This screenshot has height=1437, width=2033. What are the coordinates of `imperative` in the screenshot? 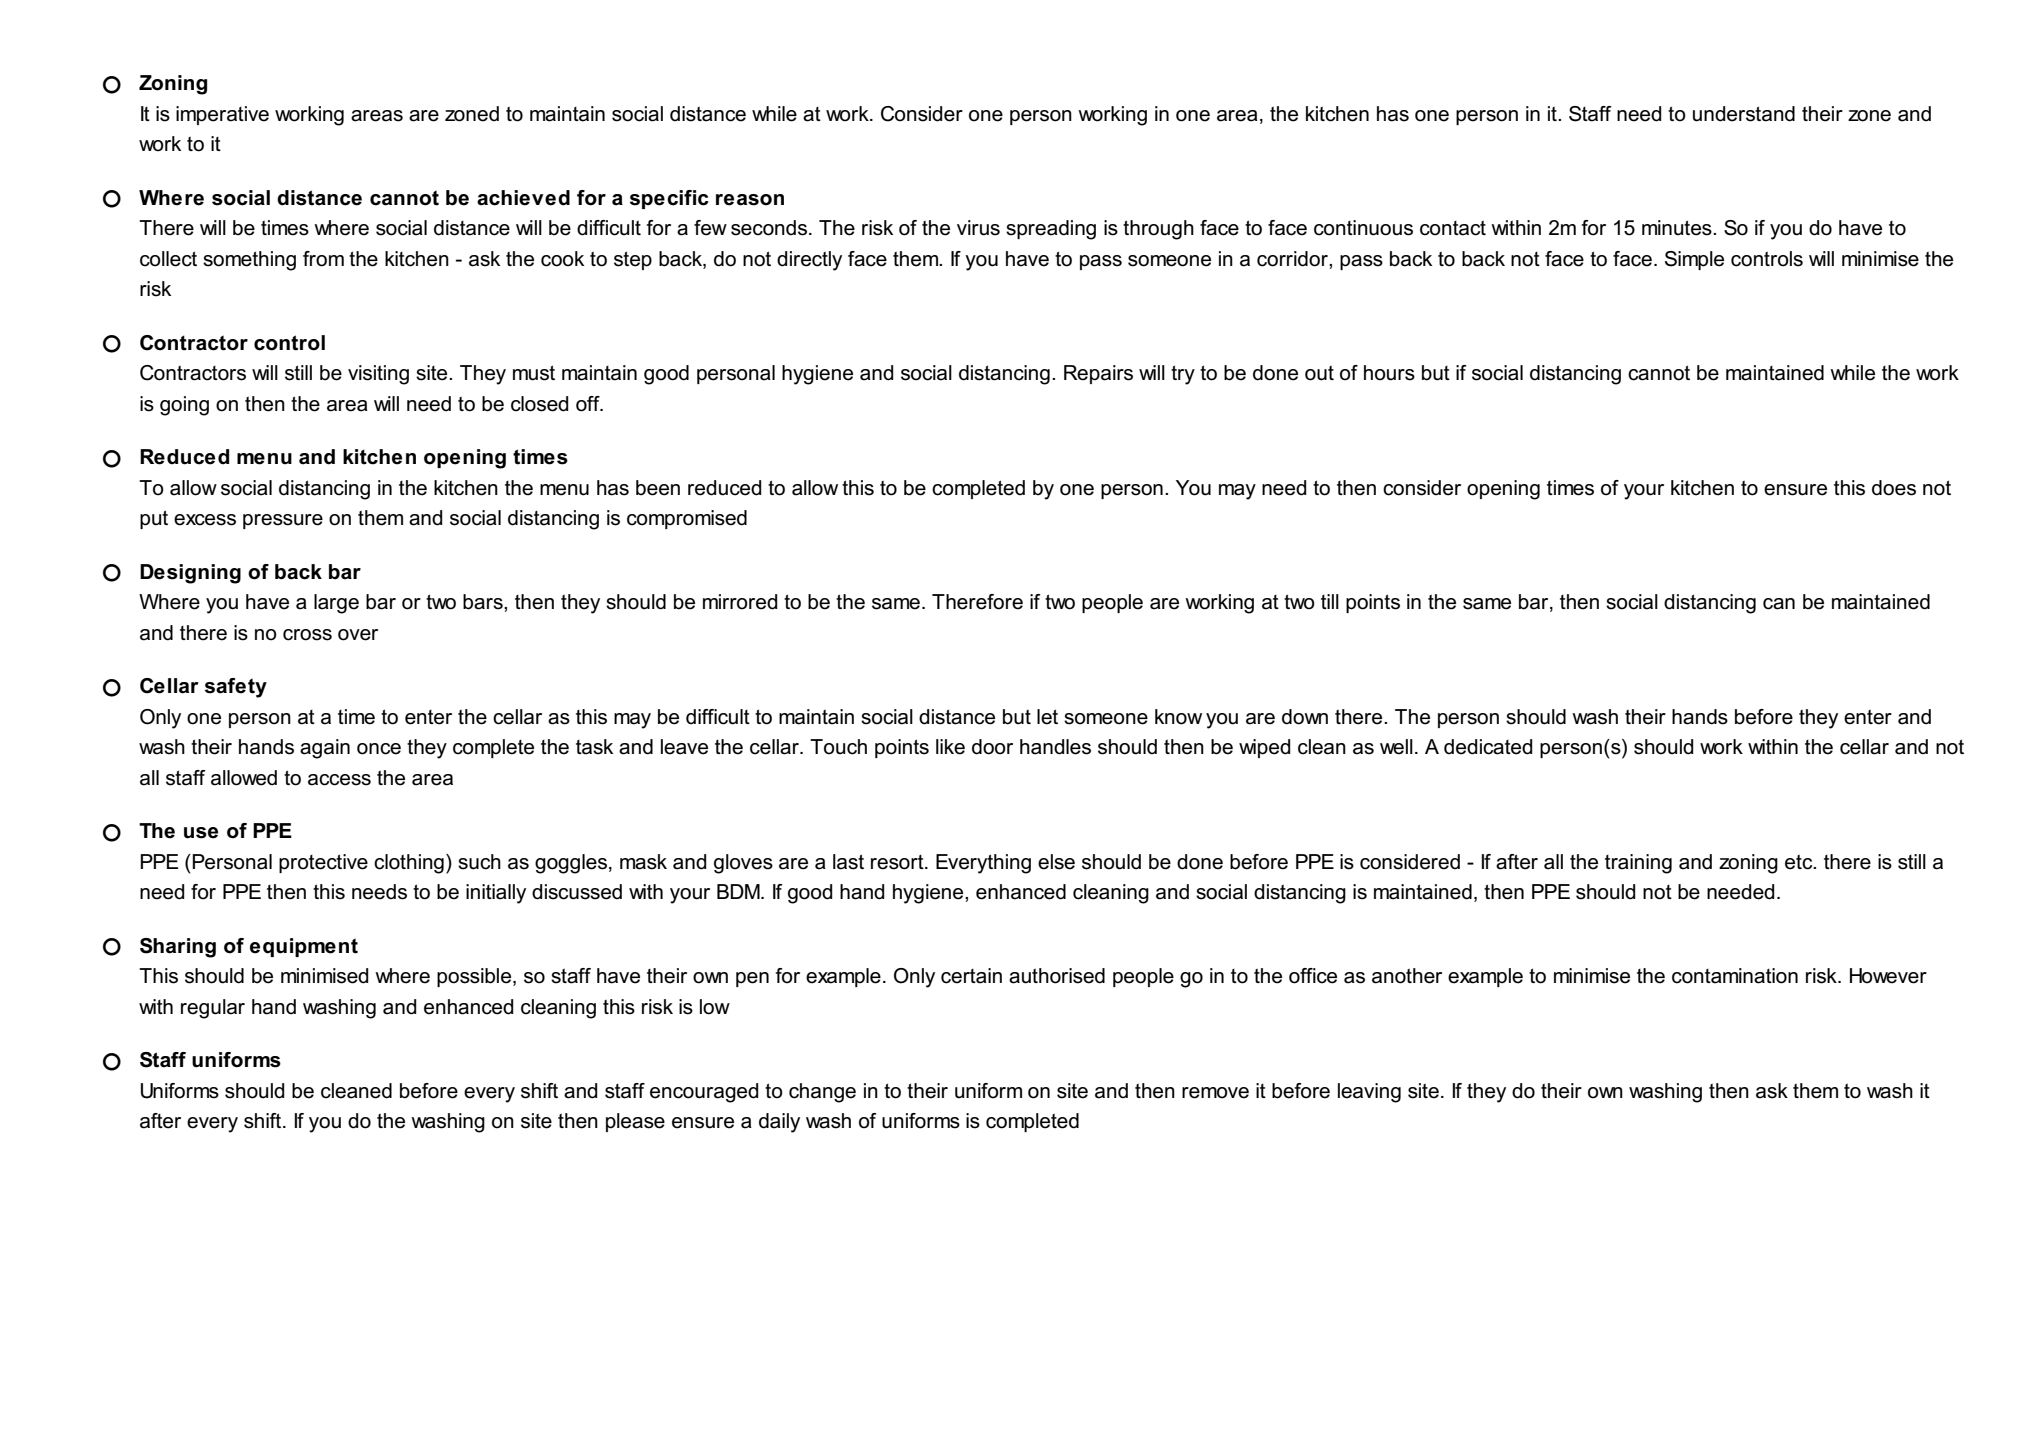 It's located at (222, 115).
